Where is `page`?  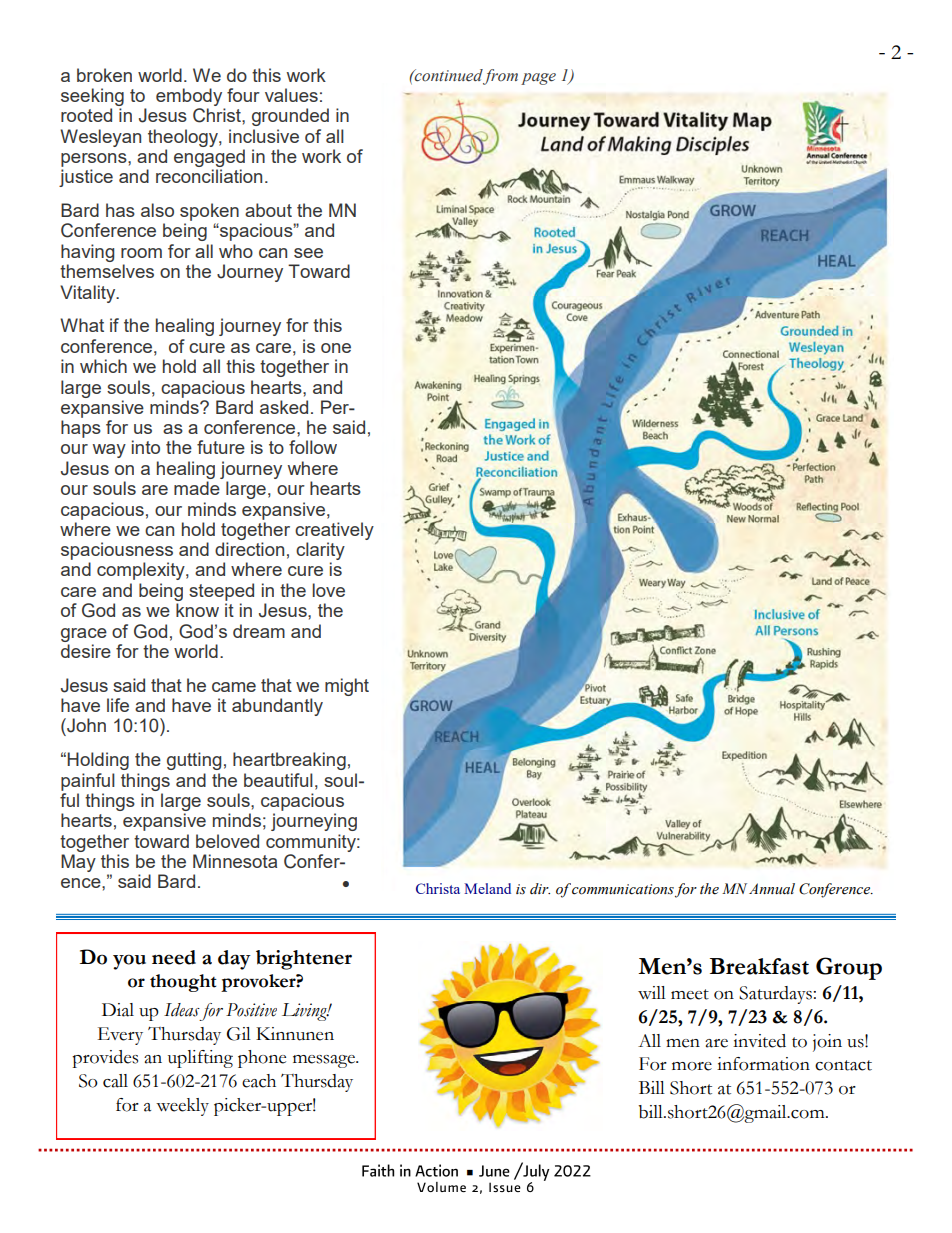
page is located at coordinates (538, 79).
